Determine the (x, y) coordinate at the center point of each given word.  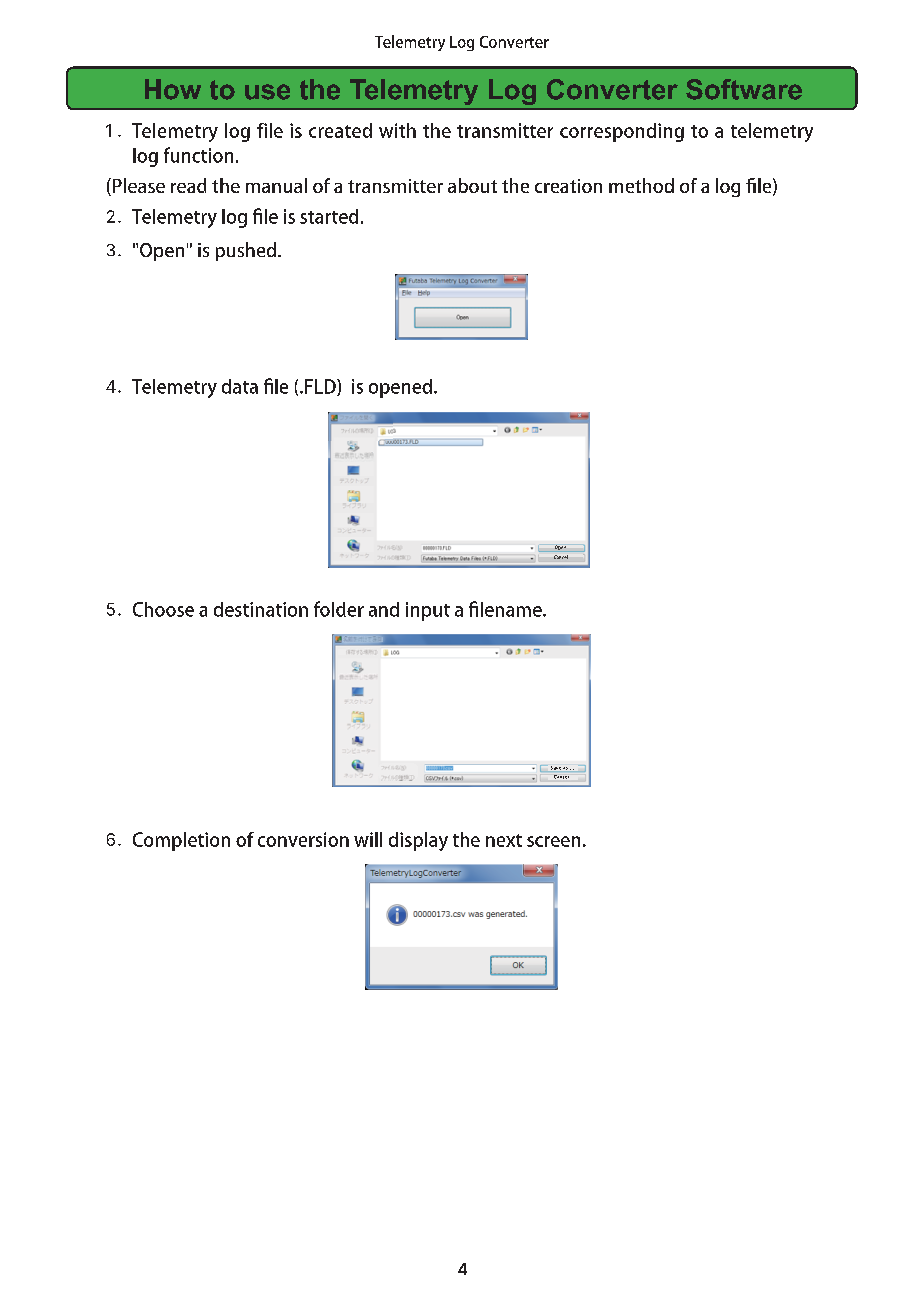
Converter (514, 42)
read (188, 185)
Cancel (561, 557)
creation (568, 186)
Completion (181, 841)
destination (261, 609)
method (641, 185)
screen (553, 841)
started (329, 216)
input (428, 611)
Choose (163, 609)
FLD (321, 387)
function (198, 155)
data (240, 386)
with (397, 130)
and (384, 609)
